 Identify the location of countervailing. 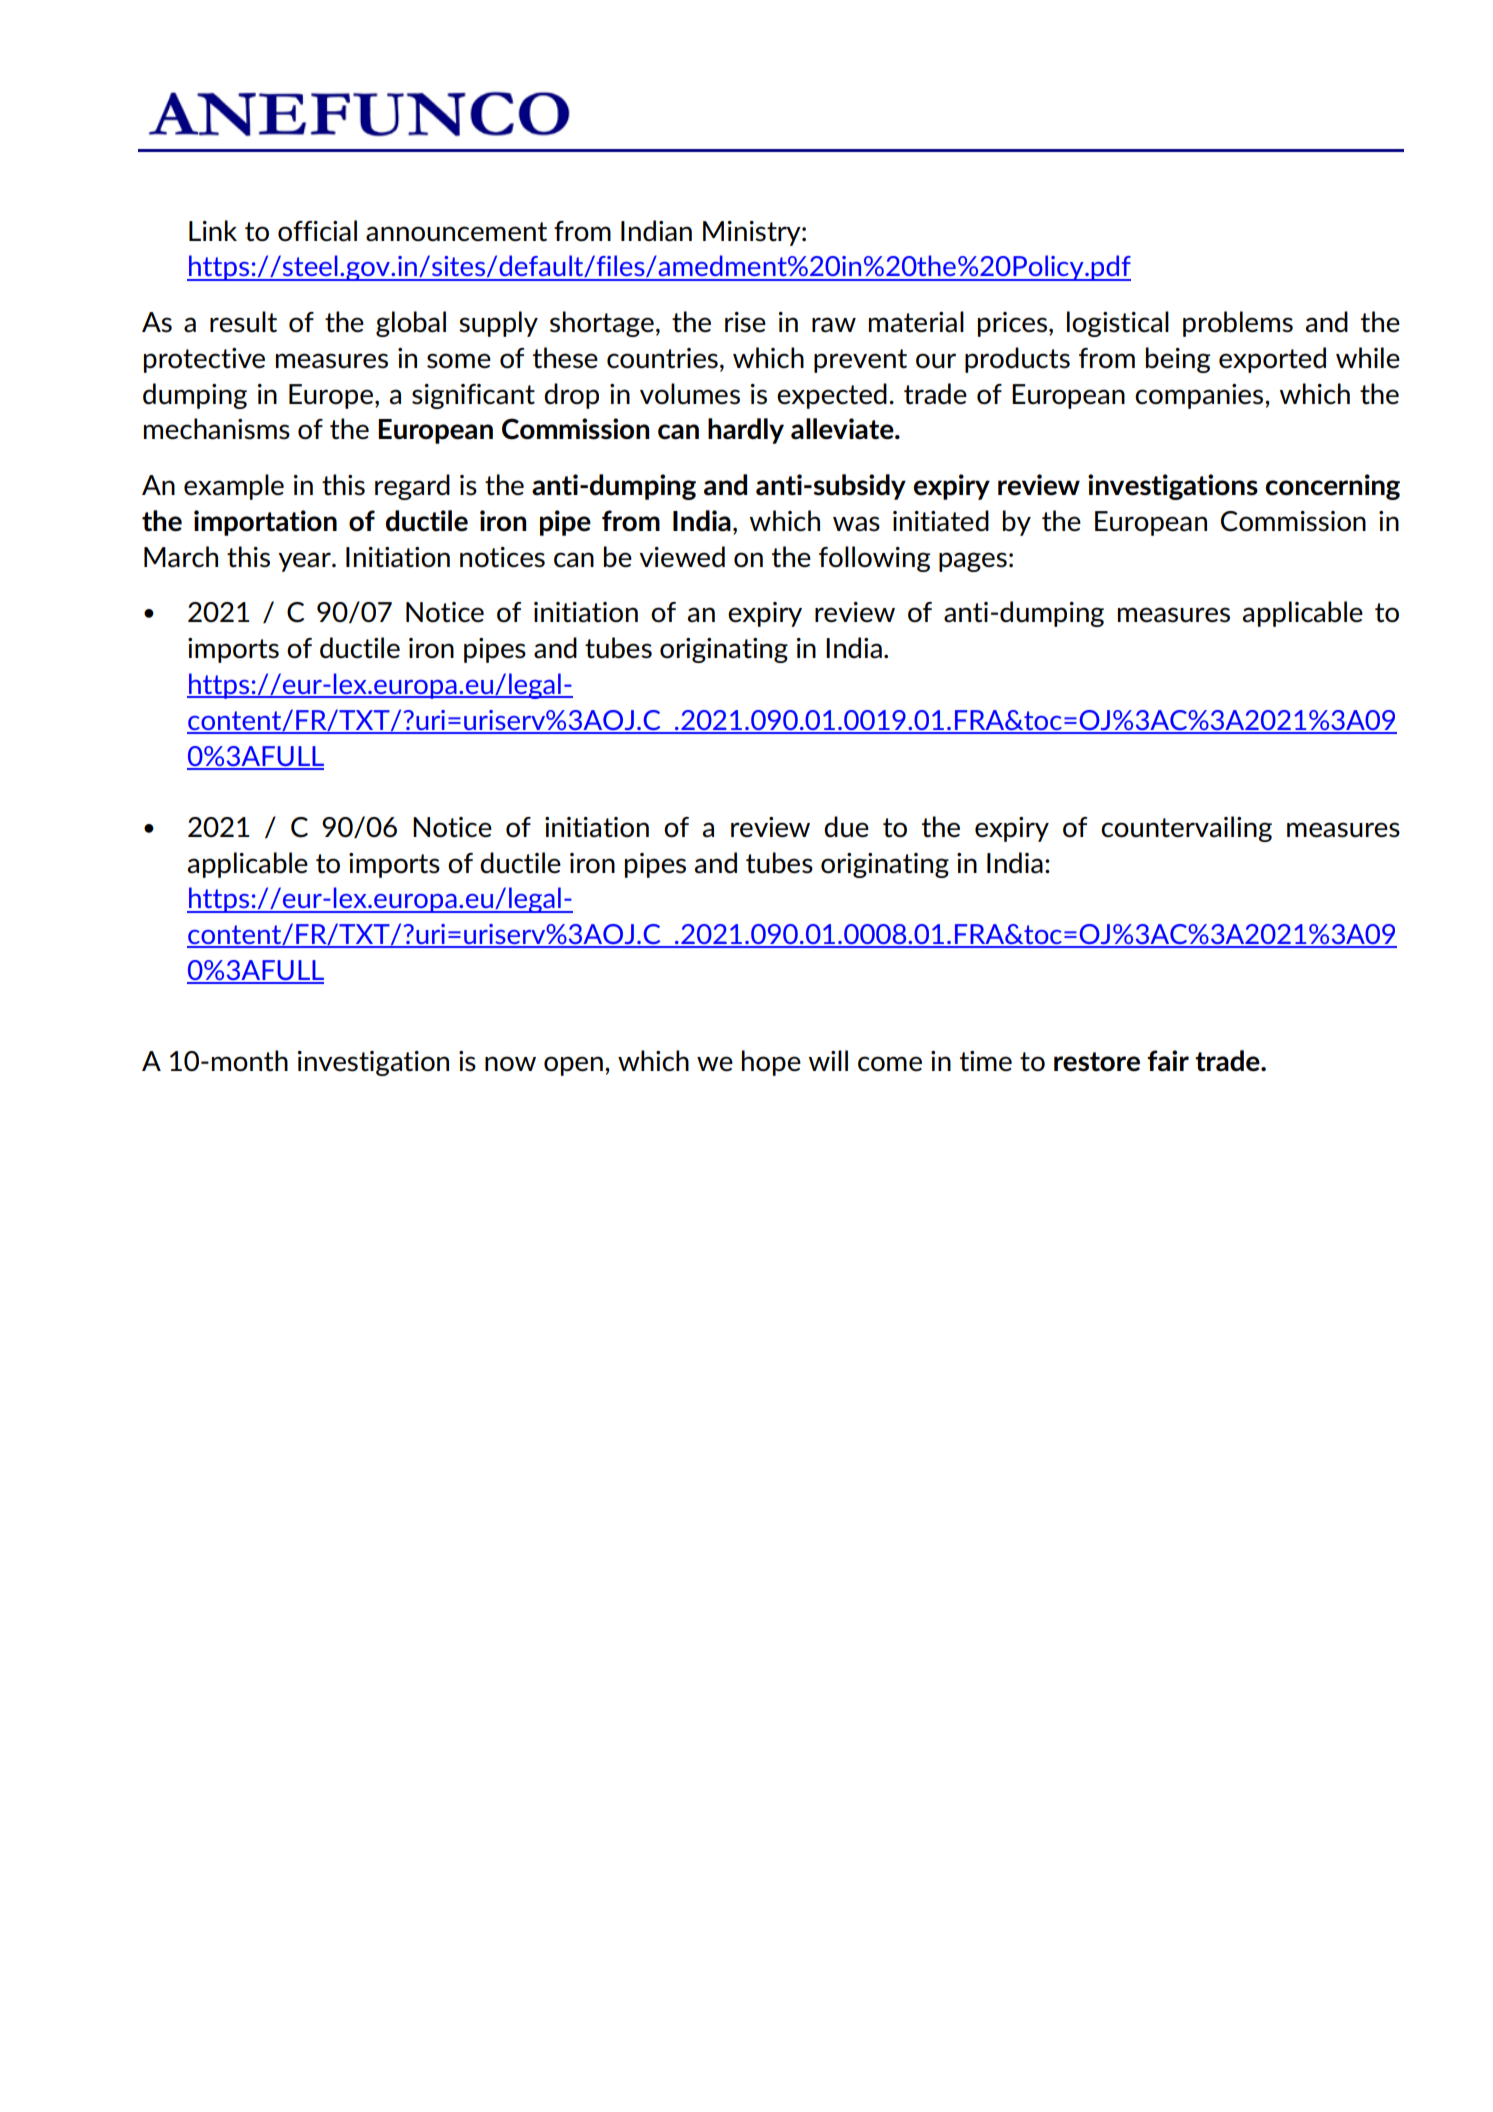
(1186, 829).
